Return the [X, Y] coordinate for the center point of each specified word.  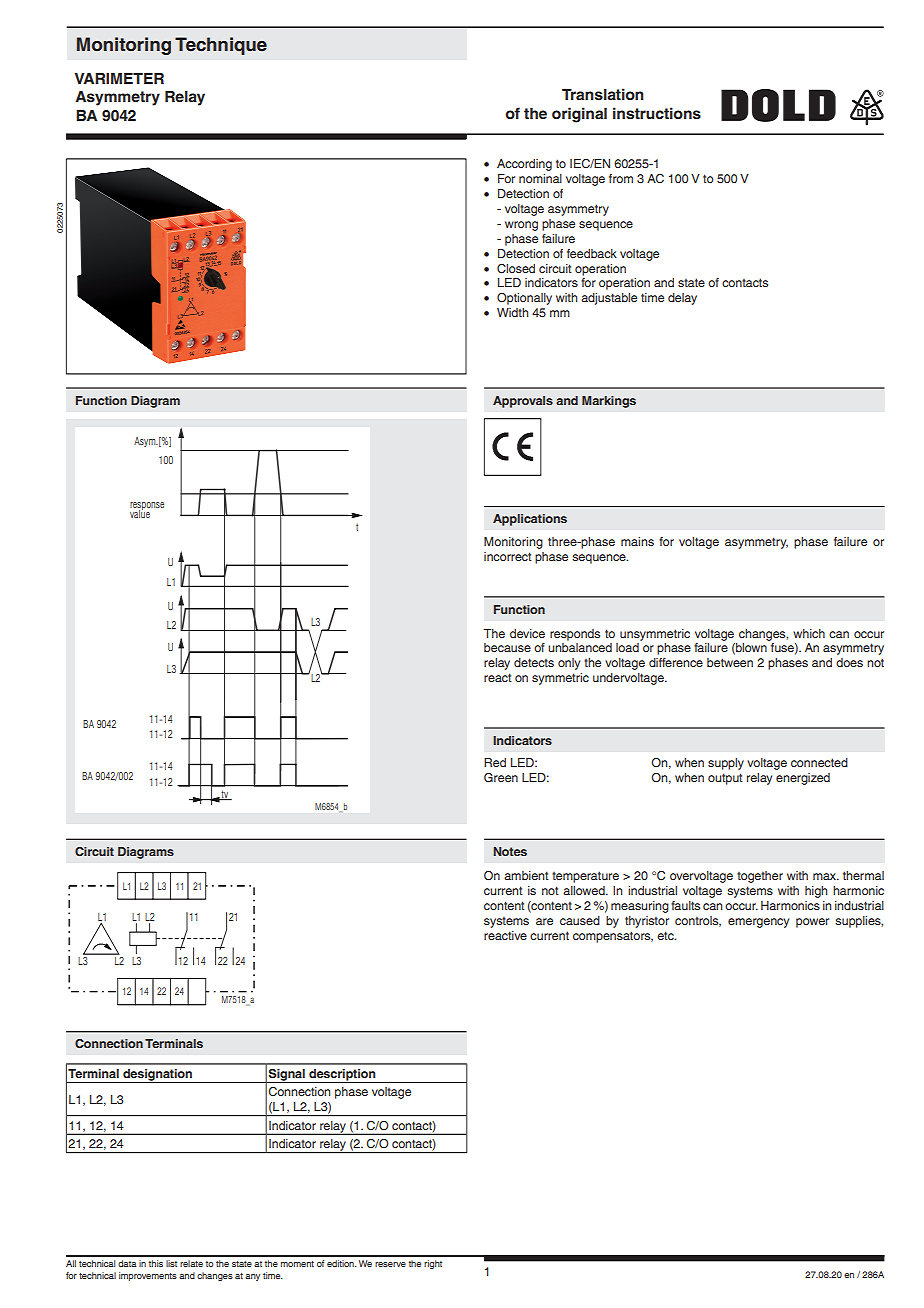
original [579, 115]
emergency [758, 923]
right [433, 1264]
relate [191, 1263]
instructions [657, 113]
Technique [221, 46]
